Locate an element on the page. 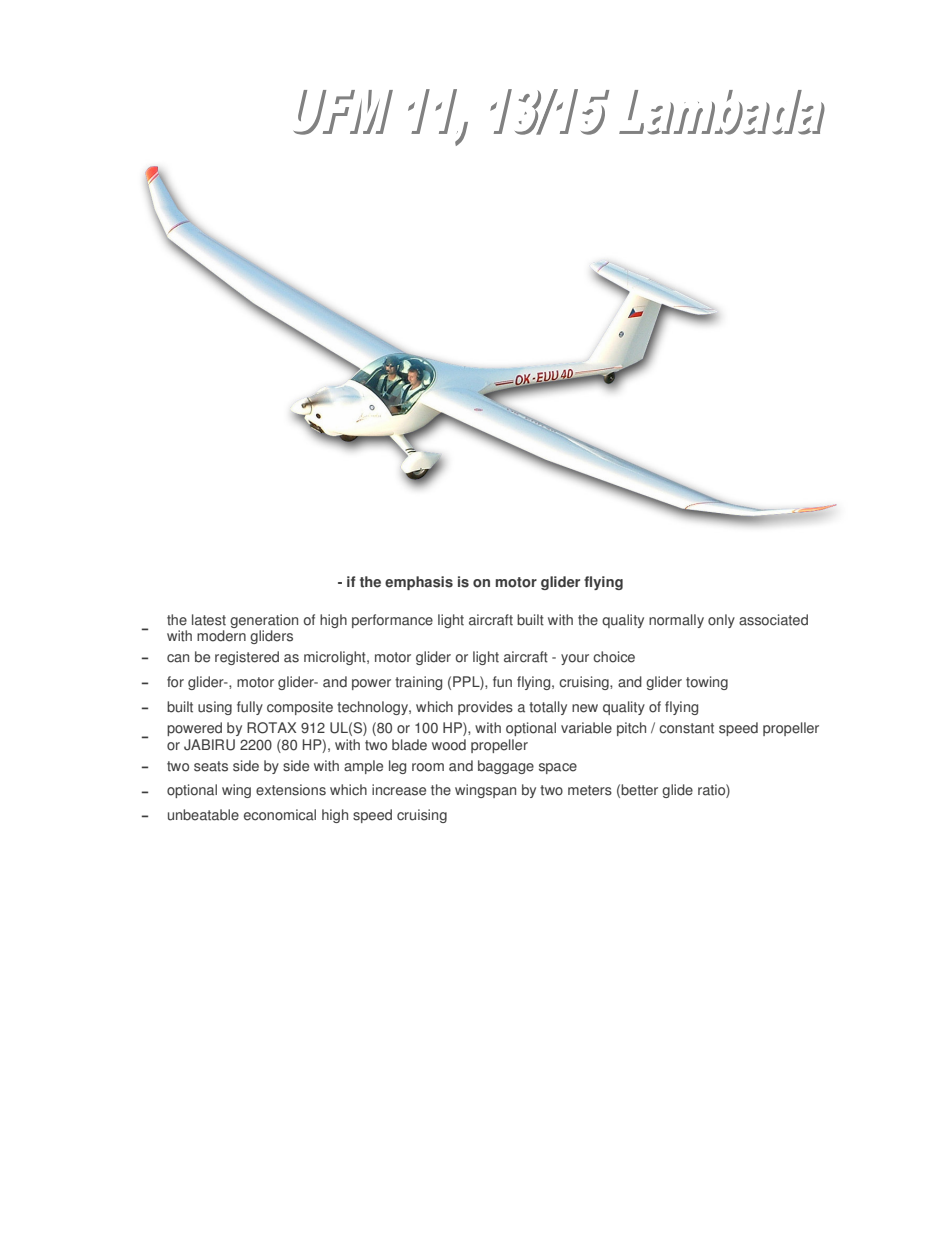 This document has height=1233, width=952. composite is located at coordinates (300, 708).
